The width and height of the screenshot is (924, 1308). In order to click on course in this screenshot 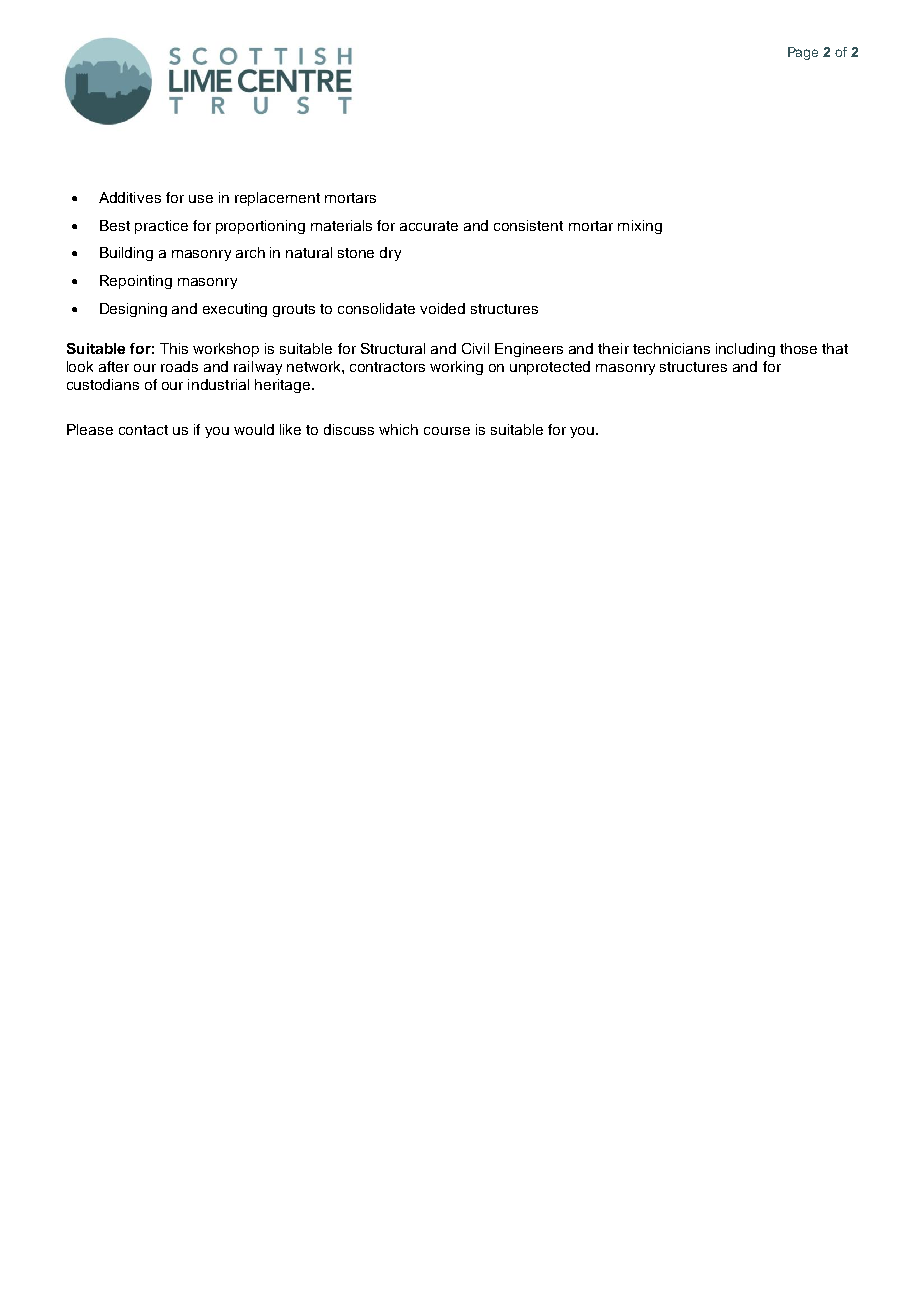, I will do `click(447, 431)`.
